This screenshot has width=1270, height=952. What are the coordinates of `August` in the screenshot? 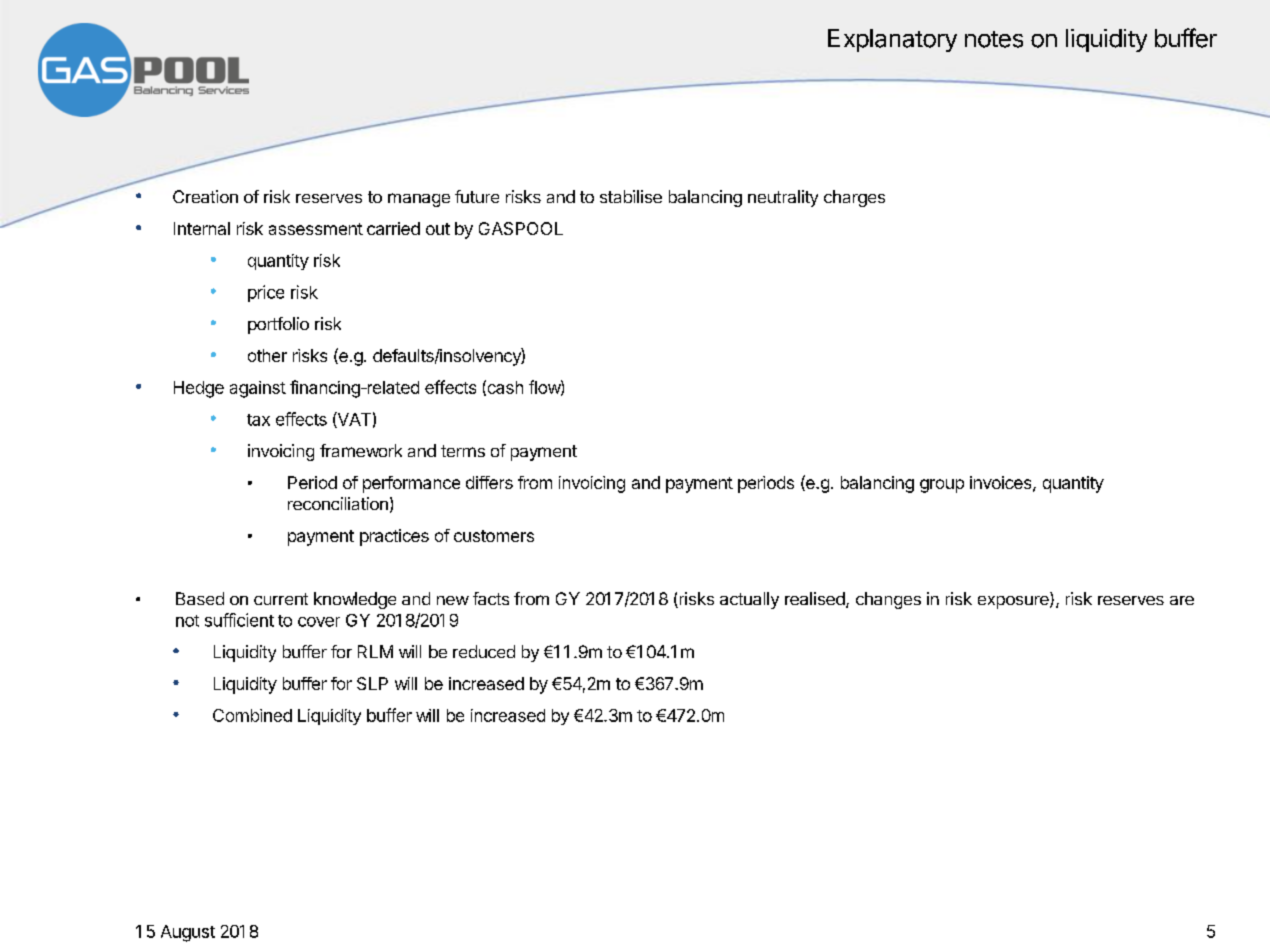 It's located at (188, 933).
